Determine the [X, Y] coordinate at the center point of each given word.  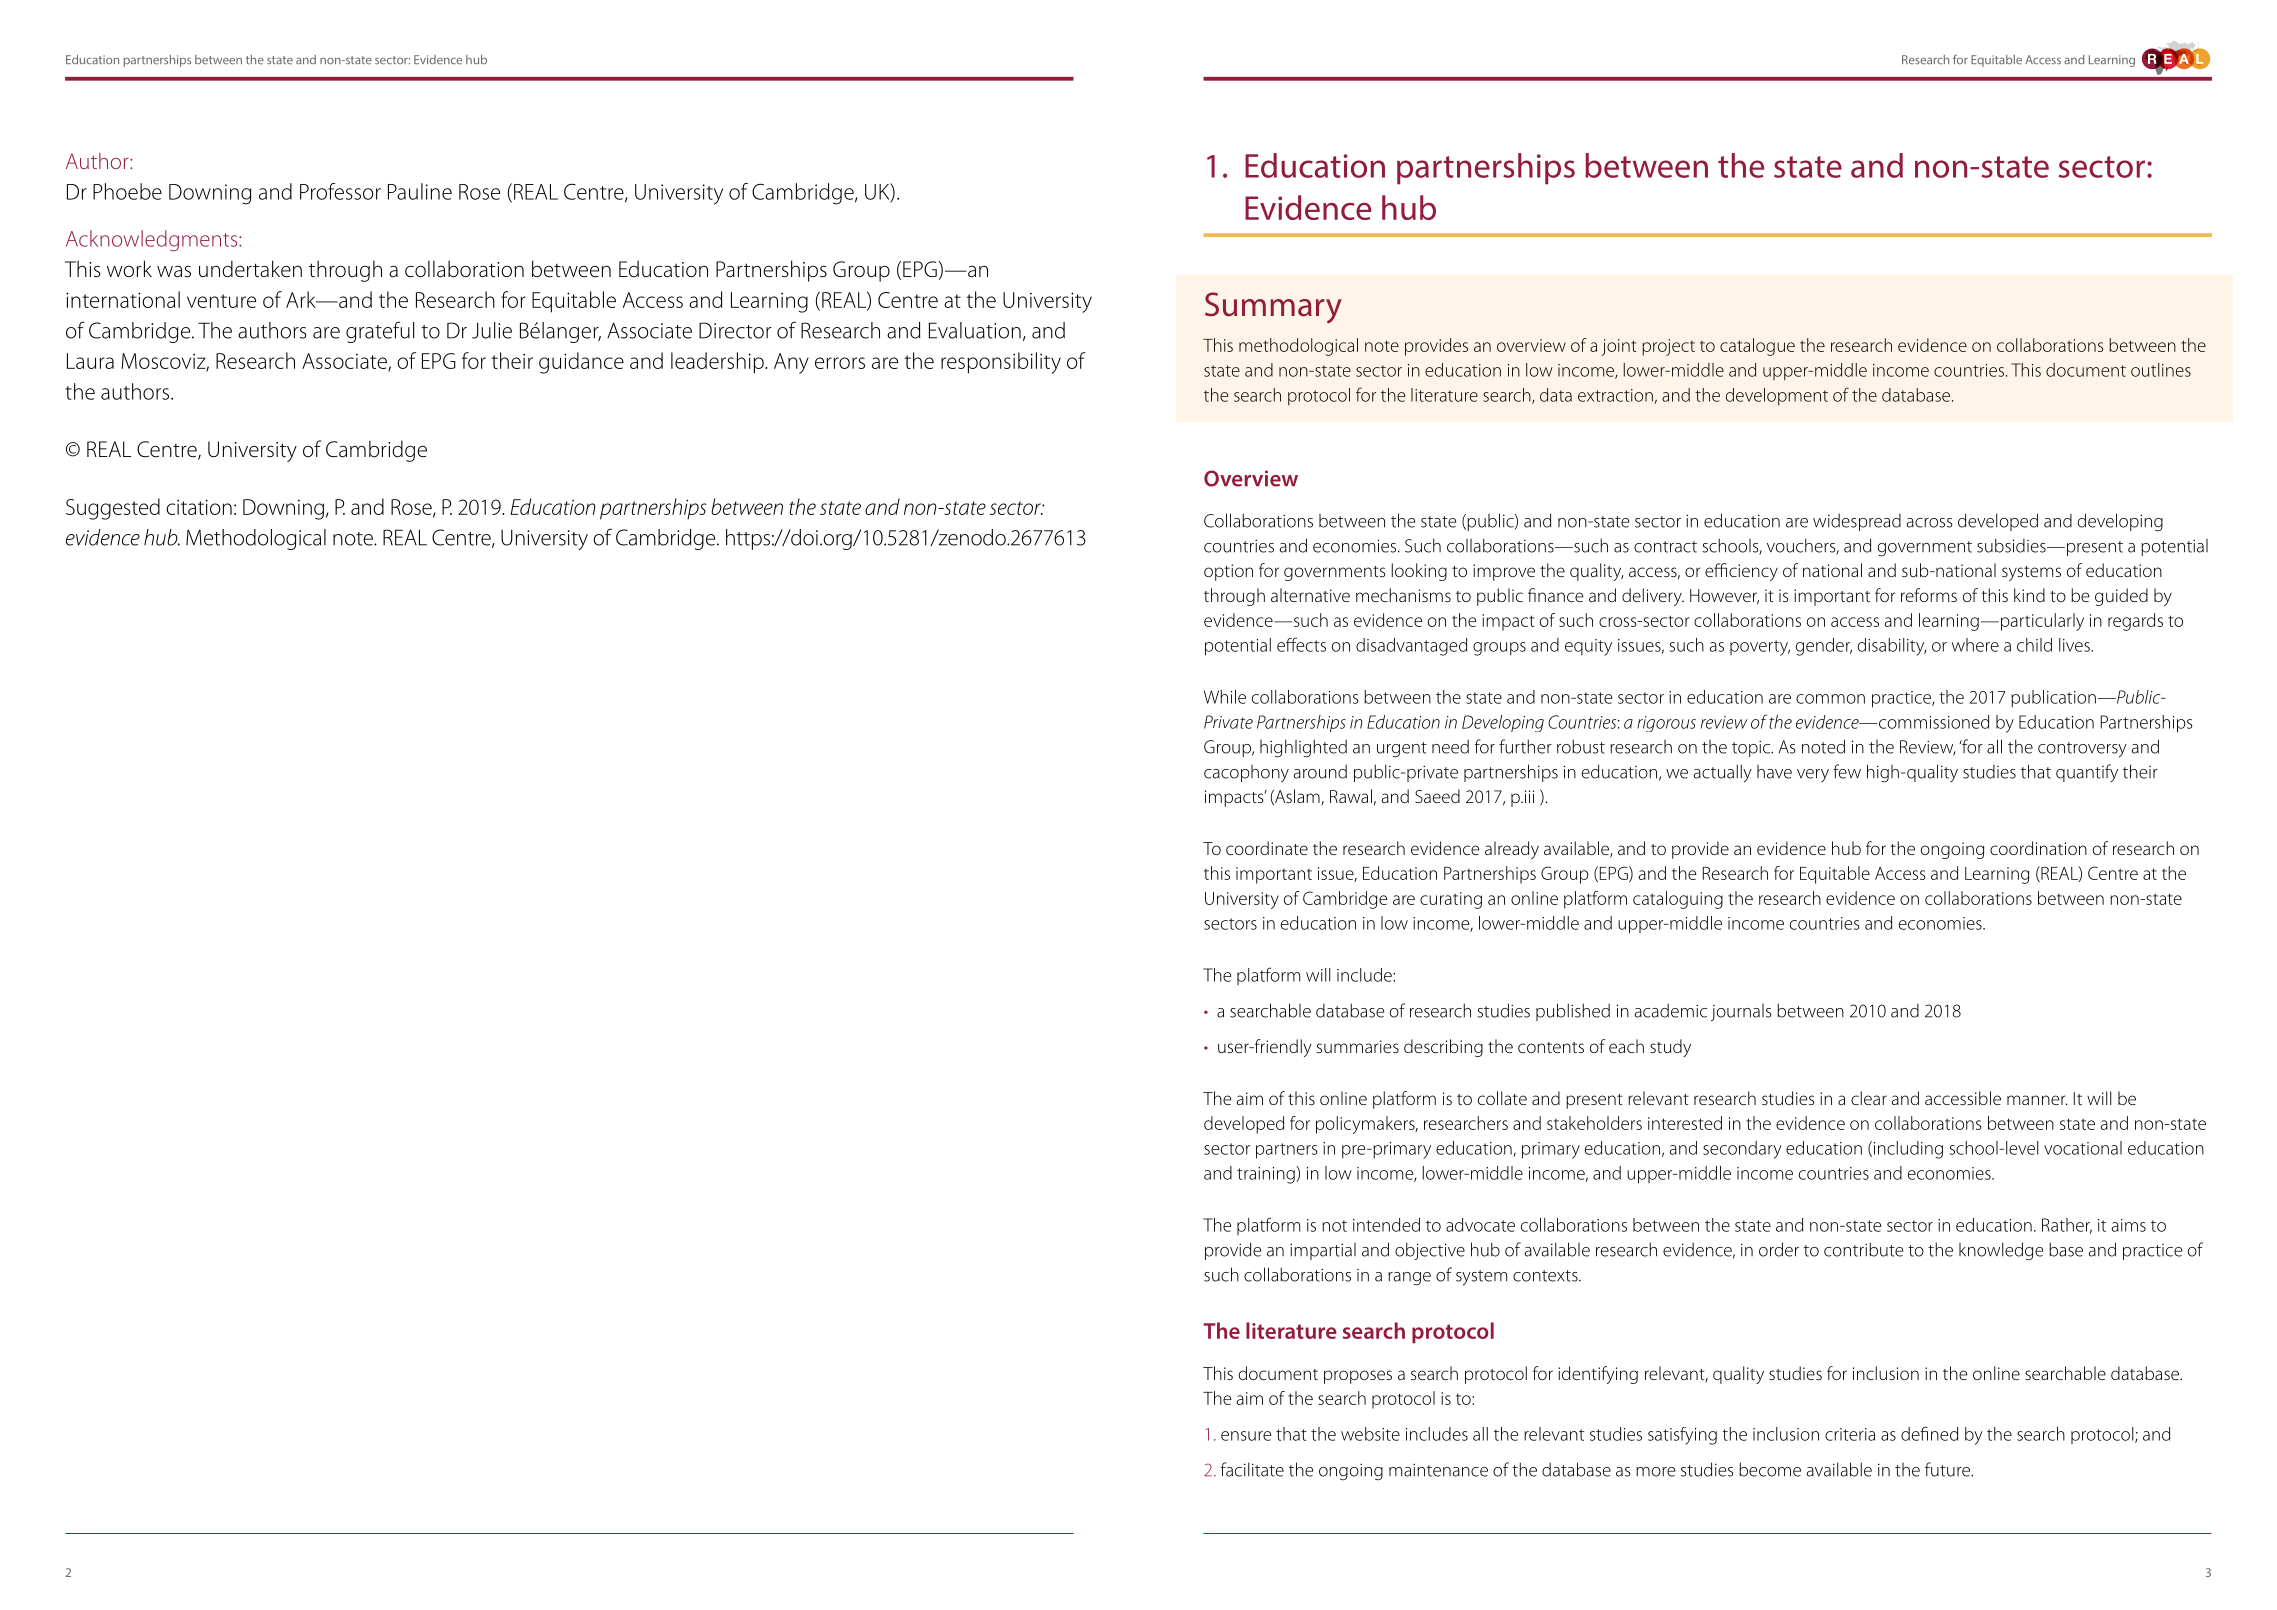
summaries [1357, 1046]
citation [199, 507]
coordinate [1267, 848]
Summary [1273, 308]
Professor [340, 191]
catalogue [1757, 347]
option [1228, 572]
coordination [2038, 848]
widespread [1857, 522]
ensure [1246, 1436]
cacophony [1246, 774]
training [1267, 1175]
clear [1869, 1098]
